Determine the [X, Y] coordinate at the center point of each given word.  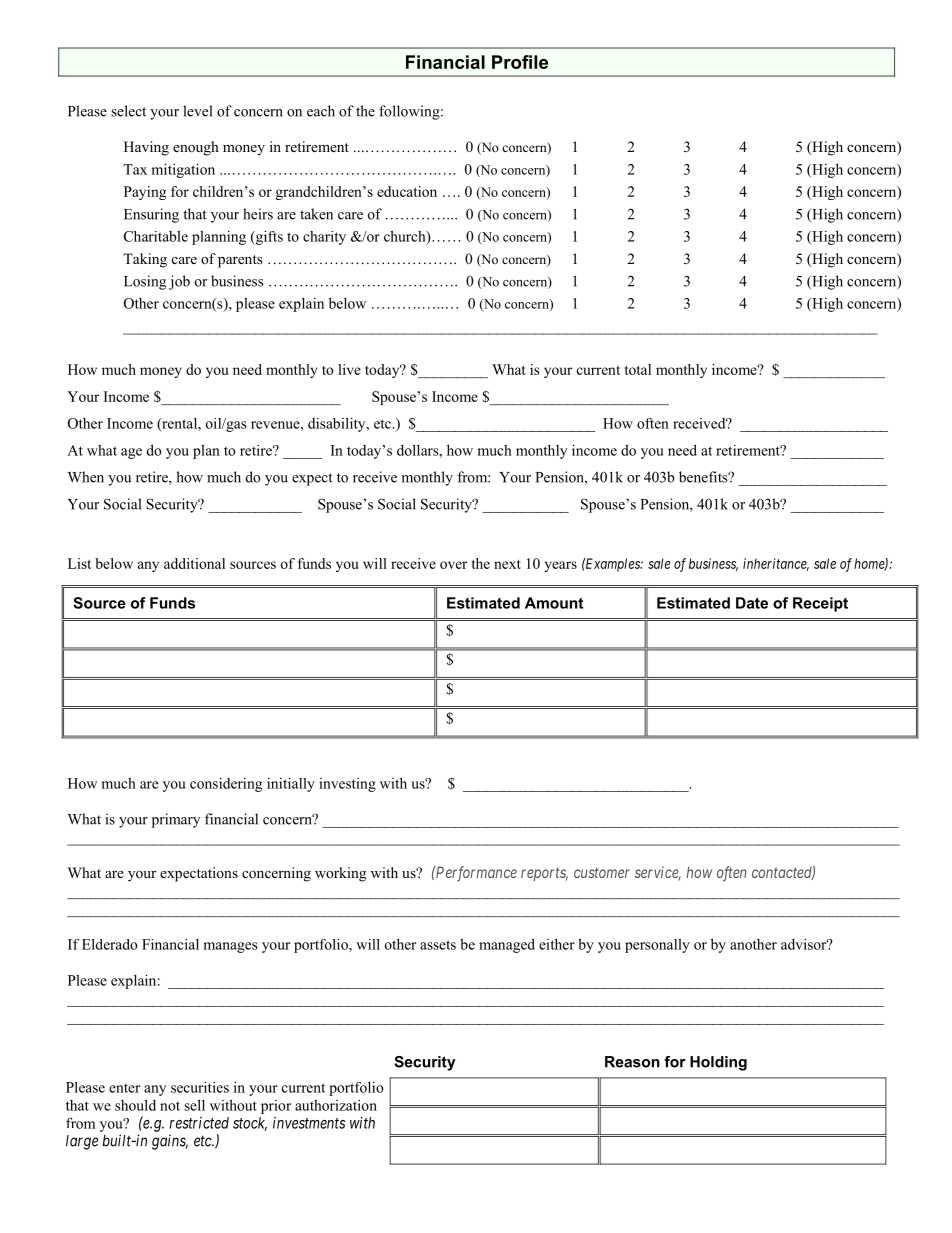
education [407, 191]
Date [752, 603]
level [198, 111]
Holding [718, 1063]
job [179, 282]
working [340, 874]
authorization [336, 1105]
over [454, 565]
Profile [520, 62]
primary [176, 820]
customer [602, 872]
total [638, 369]
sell [194, 1105]
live [349, 369]
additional [194, 563]
